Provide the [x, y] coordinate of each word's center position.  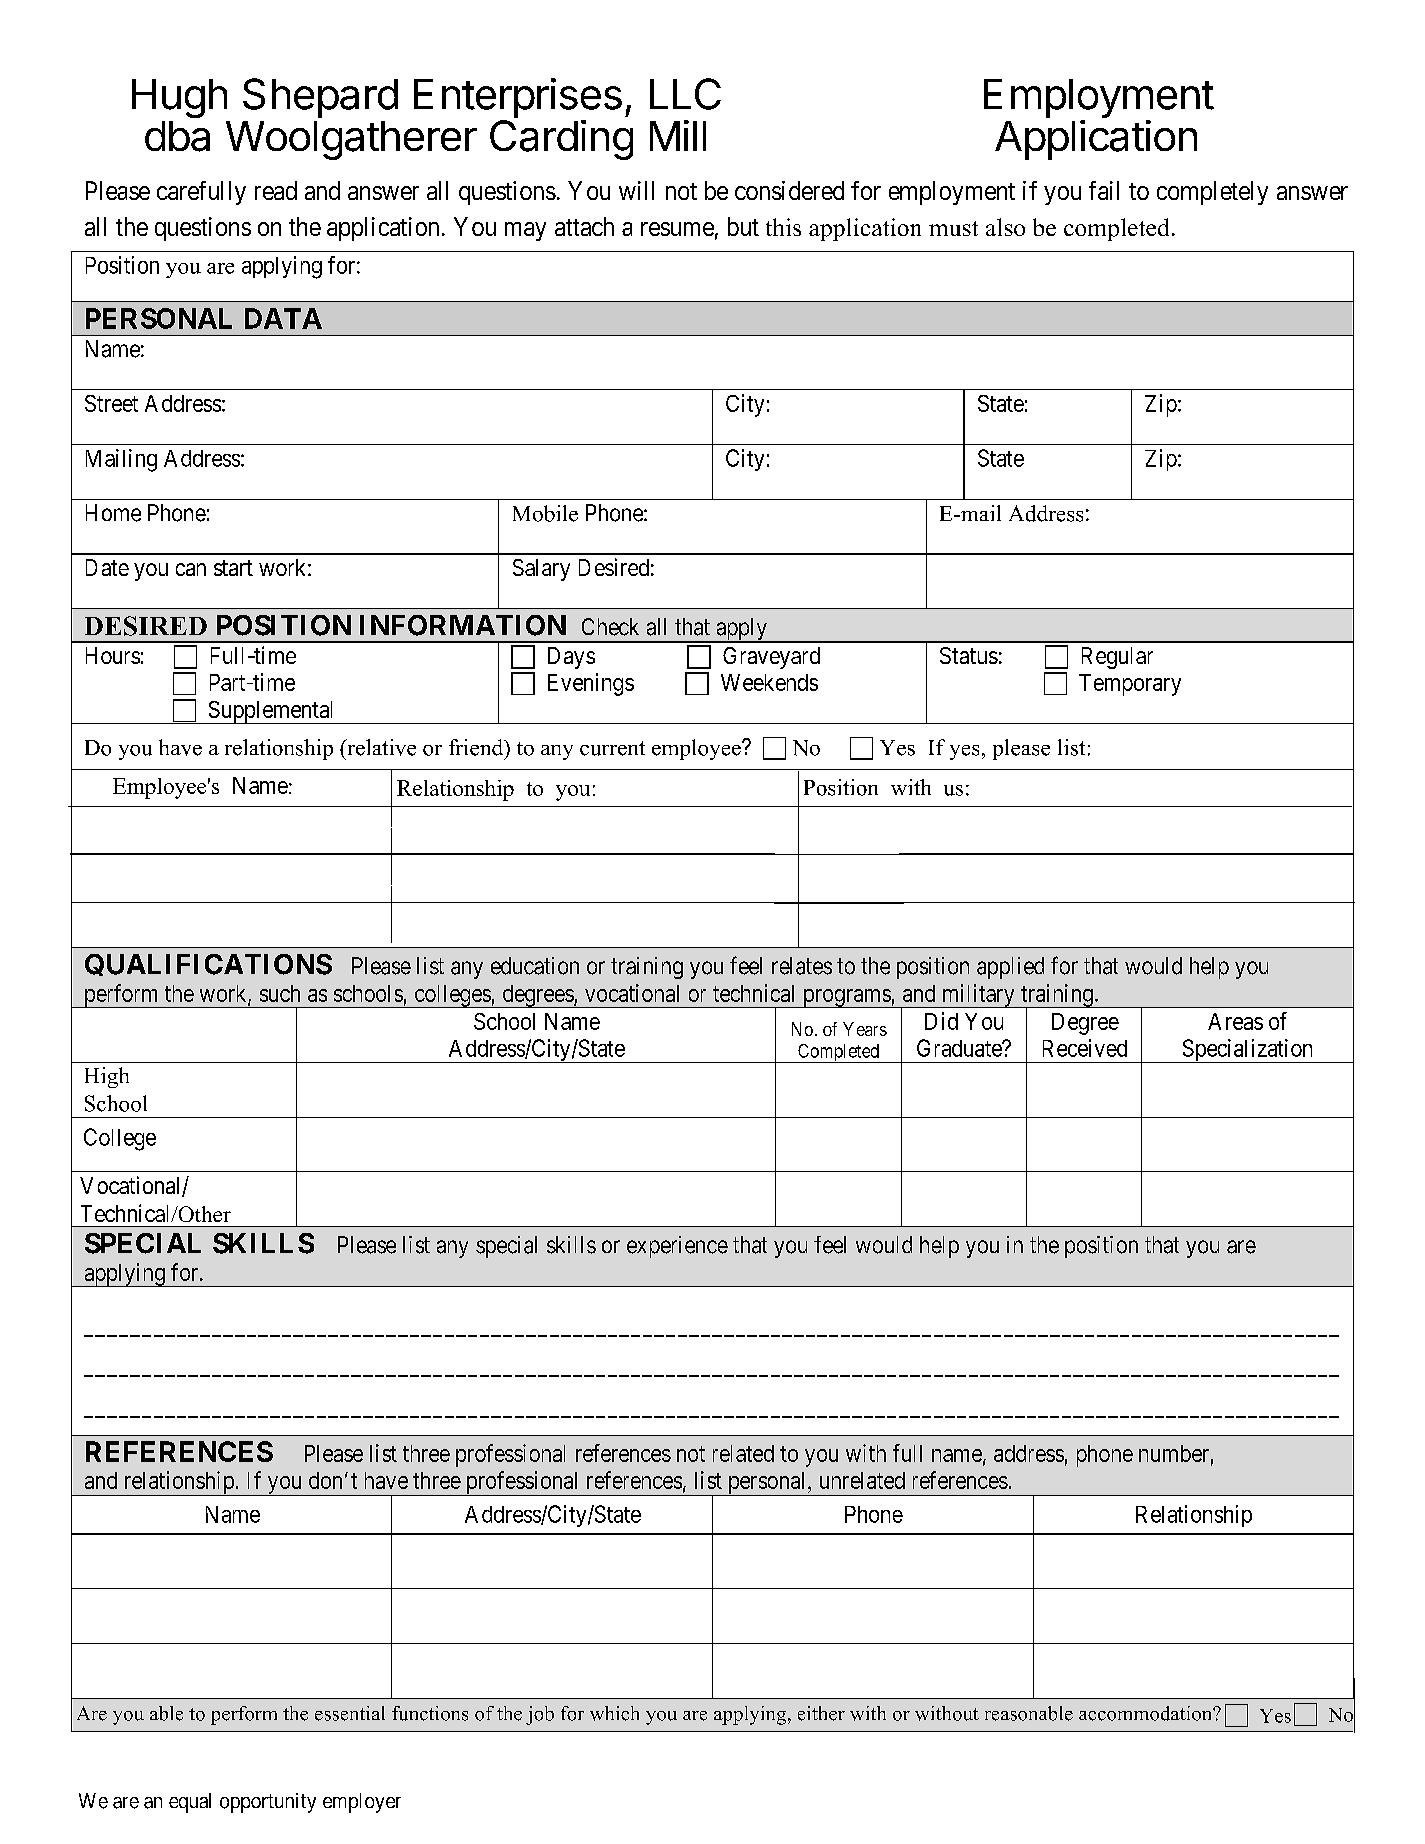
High [107, 1077]
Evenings [591, 684]
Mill [678, 135]
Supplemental [271, 712]
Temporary [1130, 685]
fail [1104, 190]
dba [177, 136]
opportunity [268, 1803]
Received [1085, 1048]
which [614, 1713]
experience [677, 1247]
